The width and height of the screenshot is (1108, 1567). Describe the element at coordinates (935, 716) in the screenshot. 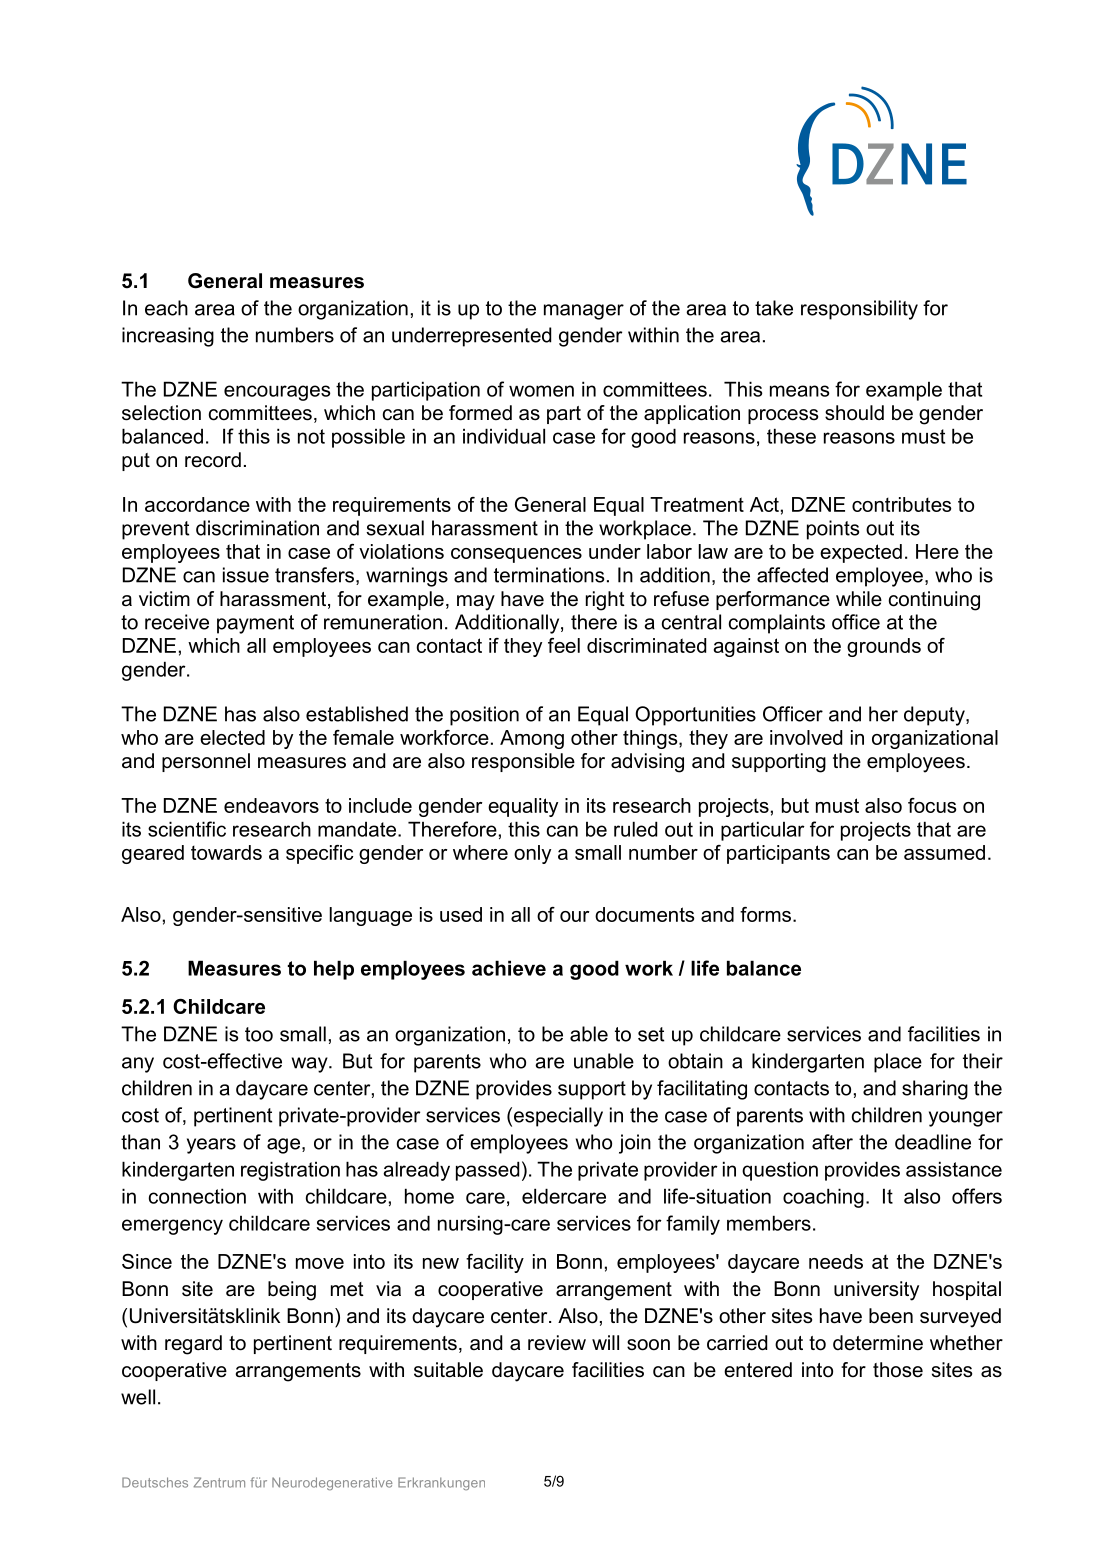

I see `deputy` at that location.
